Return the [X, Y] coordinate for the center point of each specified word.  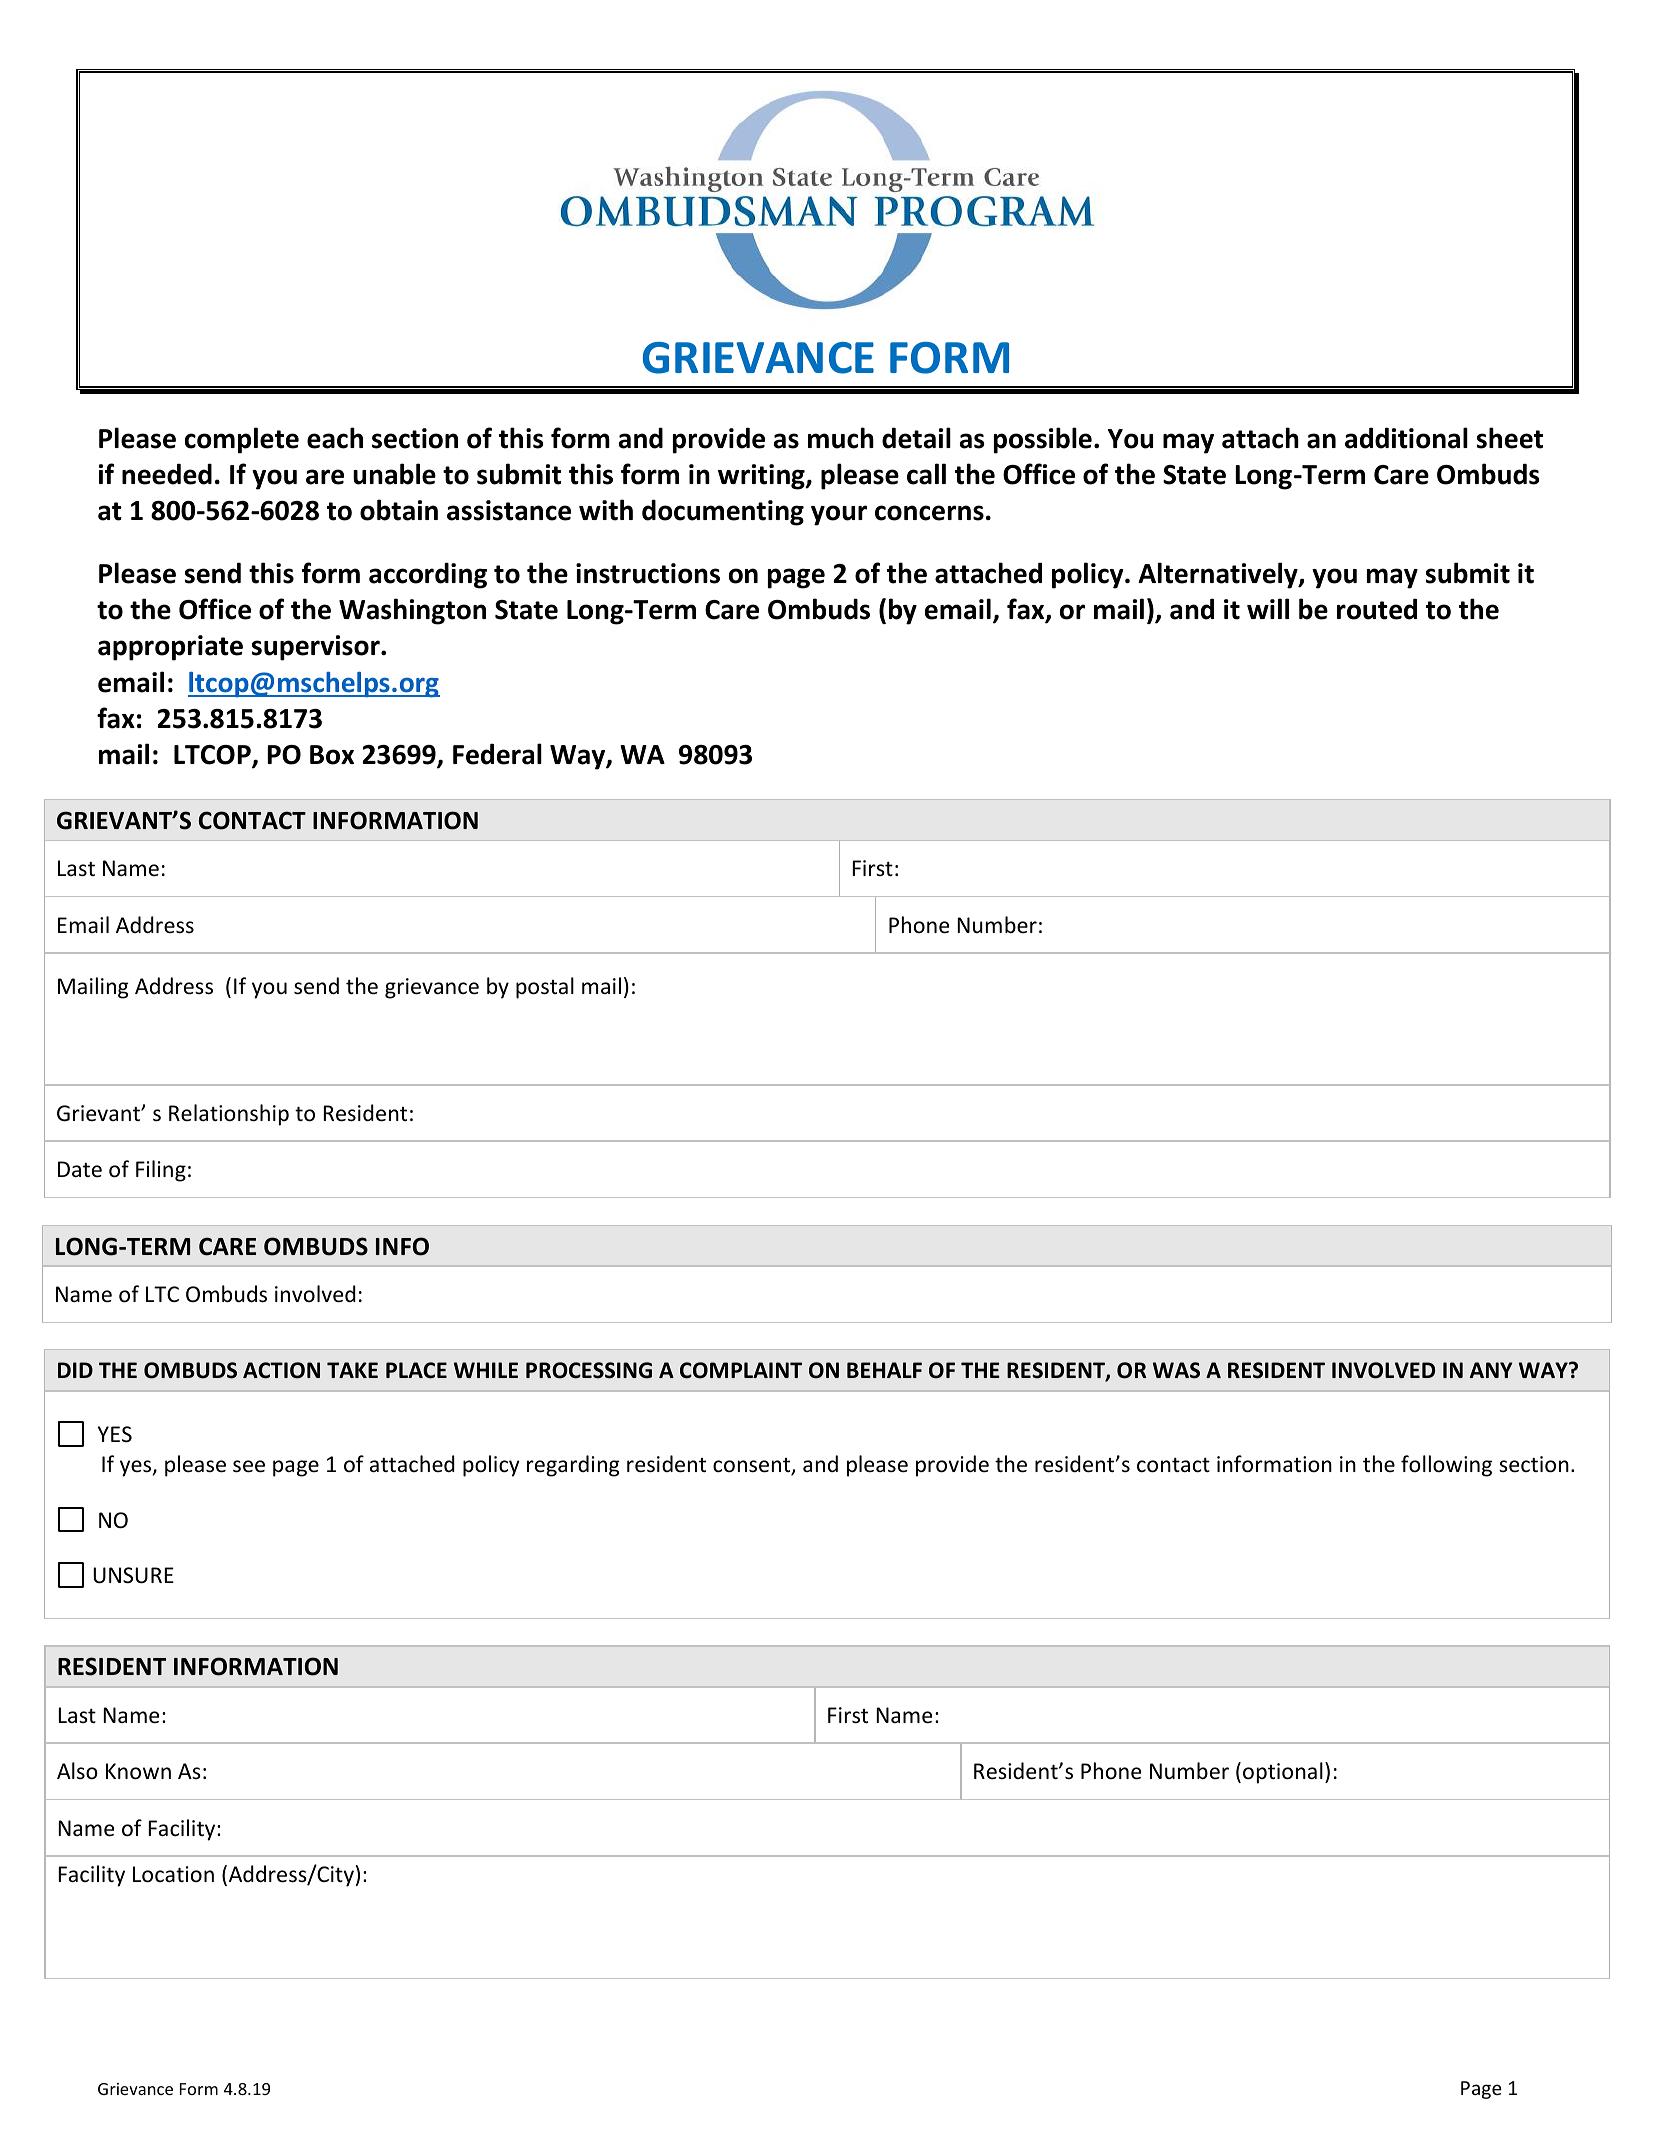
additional [1406, 438]
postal [545, 988]
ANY [1491, 1370]
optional [1283, 1773]
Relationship [229, 1115]
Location [173, 1874]
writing [762, 477]
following [1446, 1466]
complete [242, 440]
